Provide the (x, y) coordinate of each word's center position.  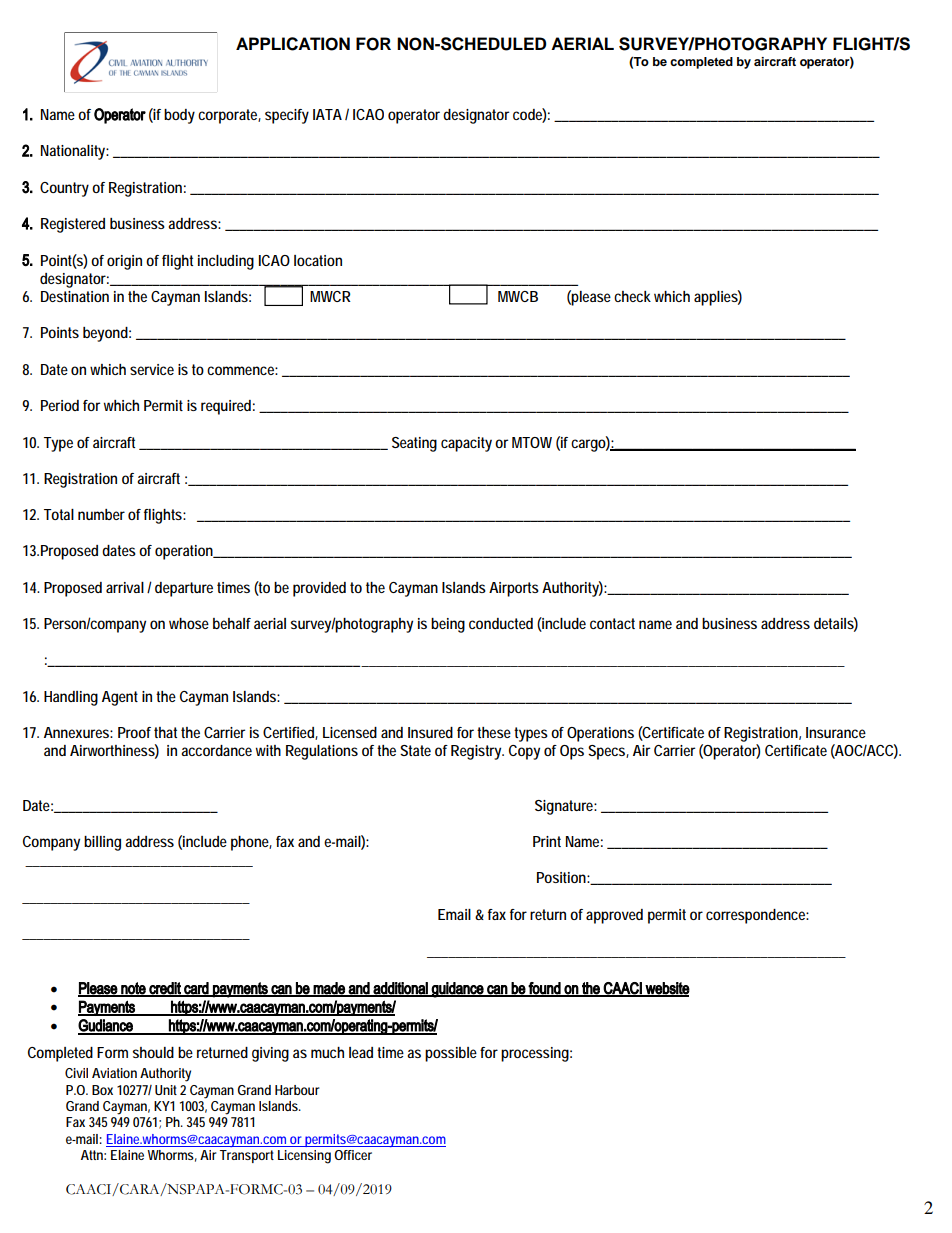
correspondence (757, 916)
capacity (466, 444)
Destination (75, 296)
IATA (327, 114)
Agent (120, 698)
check (632, 296)
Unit (166, 1090)
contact (612, 623)
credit (165, 989)
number (101, 514)
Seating (414, 444)
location (318, 260)
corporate (229, 116)
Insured (430, 732)
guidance (458, 990)
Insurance (836, 732)
